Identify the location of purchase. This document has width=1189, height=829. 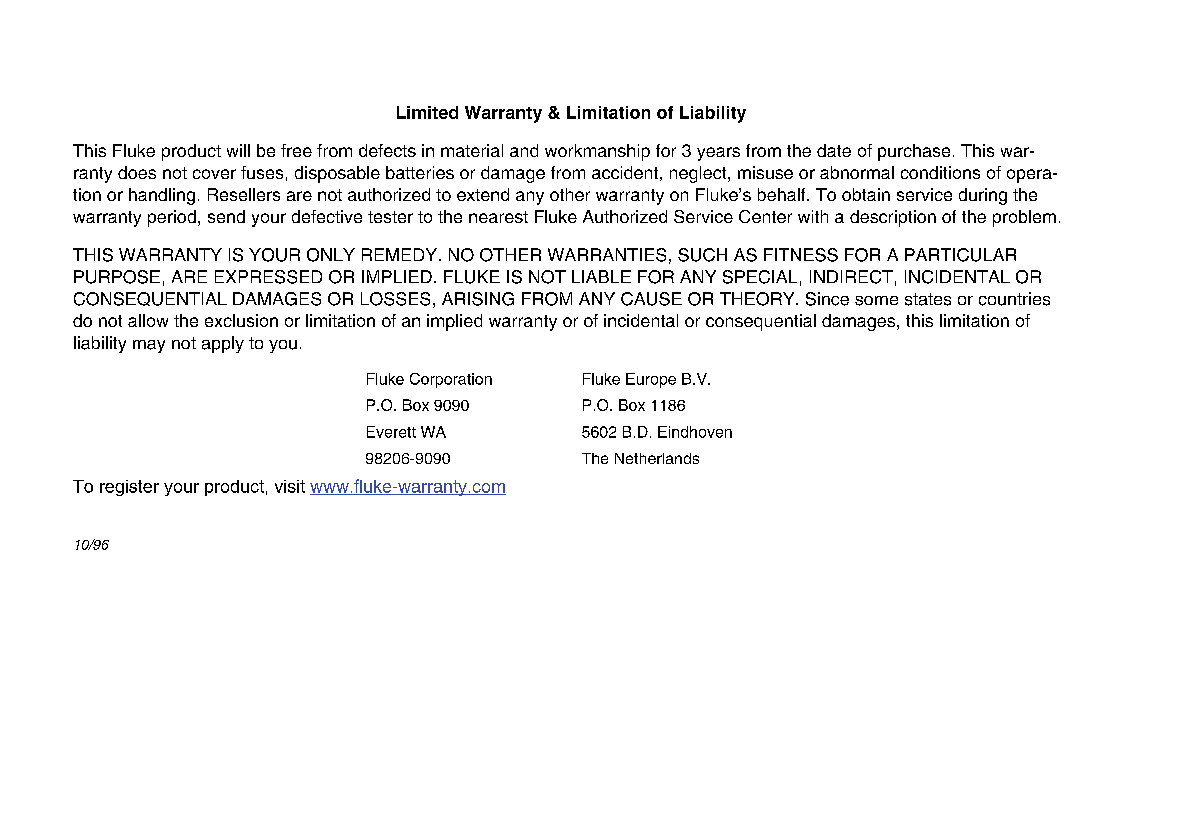
(914, 152).
